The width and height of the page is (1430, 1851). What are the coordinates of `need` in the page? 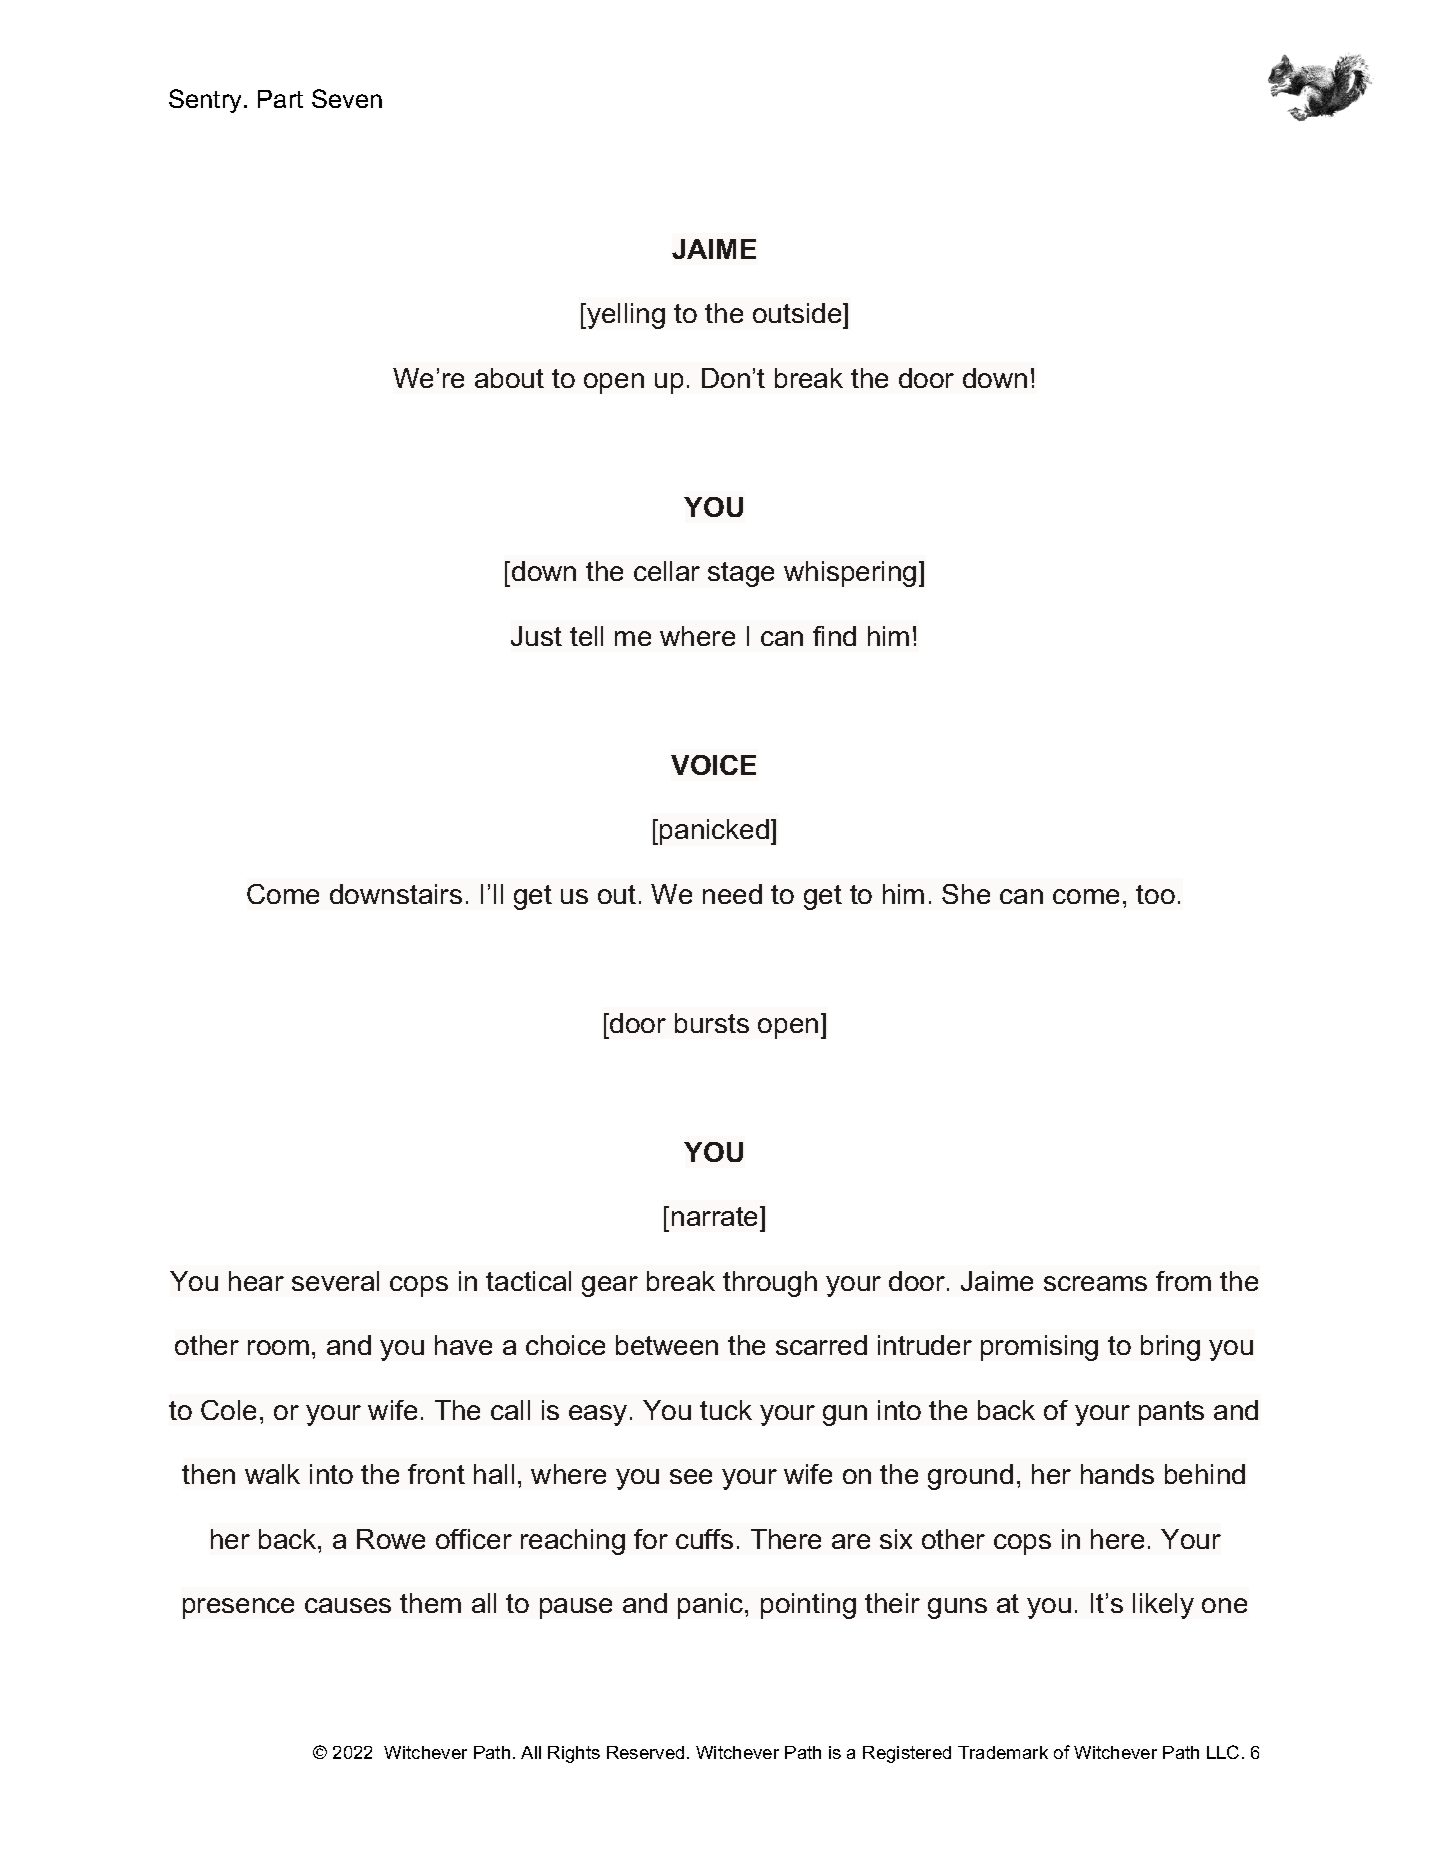 It's located at (732, 894).
